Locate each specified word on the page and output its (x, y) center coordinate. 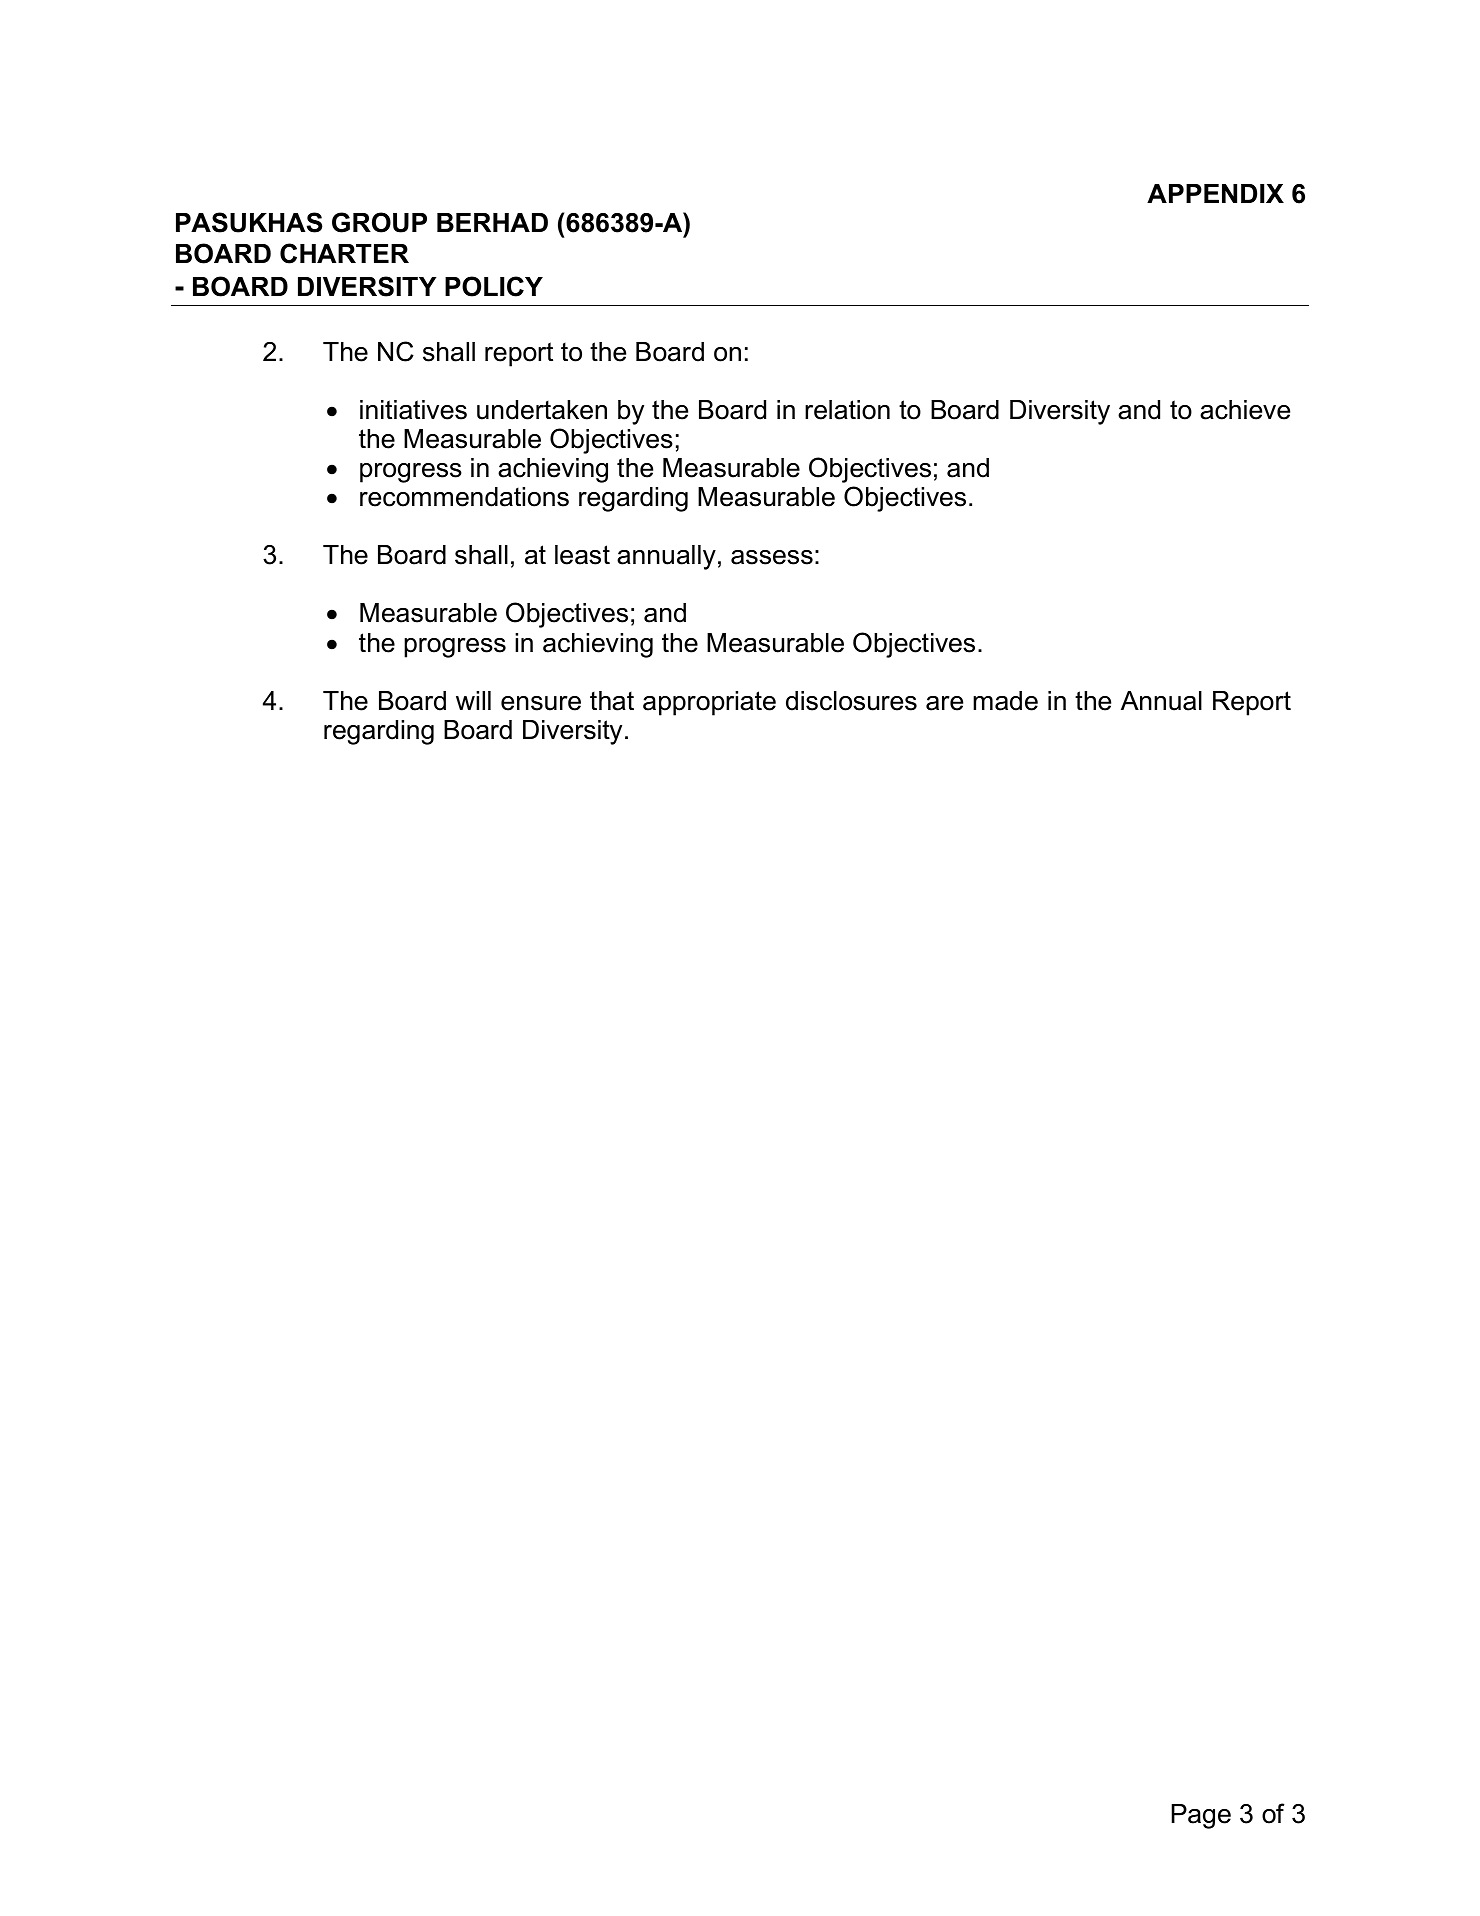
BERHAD (492, 222)
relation (847, 410)
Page (1201, 1816)
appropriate (709, 703)
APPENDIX (1215, 193)
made (1005, 701)
